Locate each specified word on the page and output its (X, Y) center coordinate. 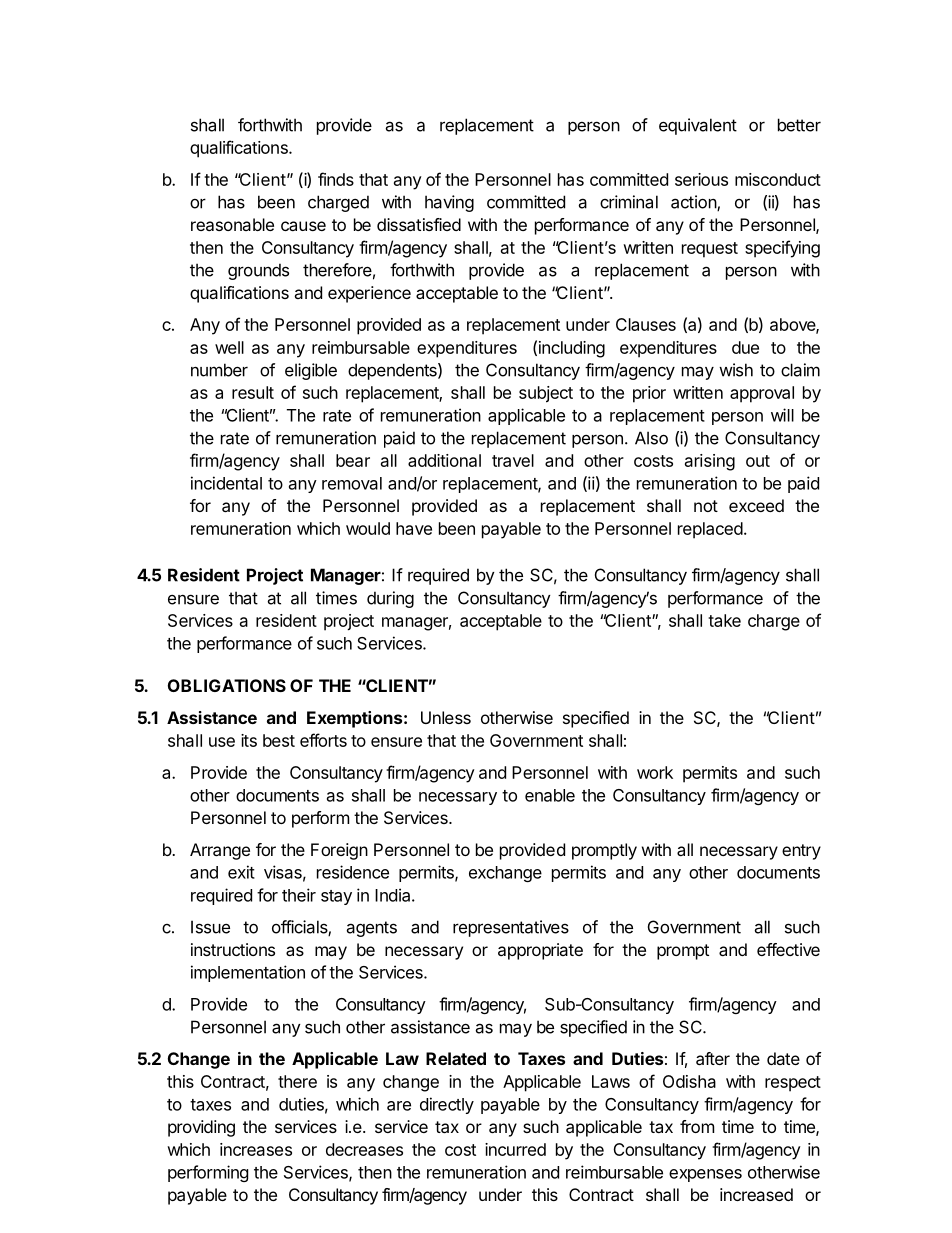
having (449, 203)
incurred (515, 1149)
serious (701, 179)
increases (256, 1149)
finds (336, 179)
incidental (226, 483)
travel (513, 460)
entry (801, 852)
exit (241, 872)
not (706, 506)
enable (550, 795)
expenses (705, 1175)
